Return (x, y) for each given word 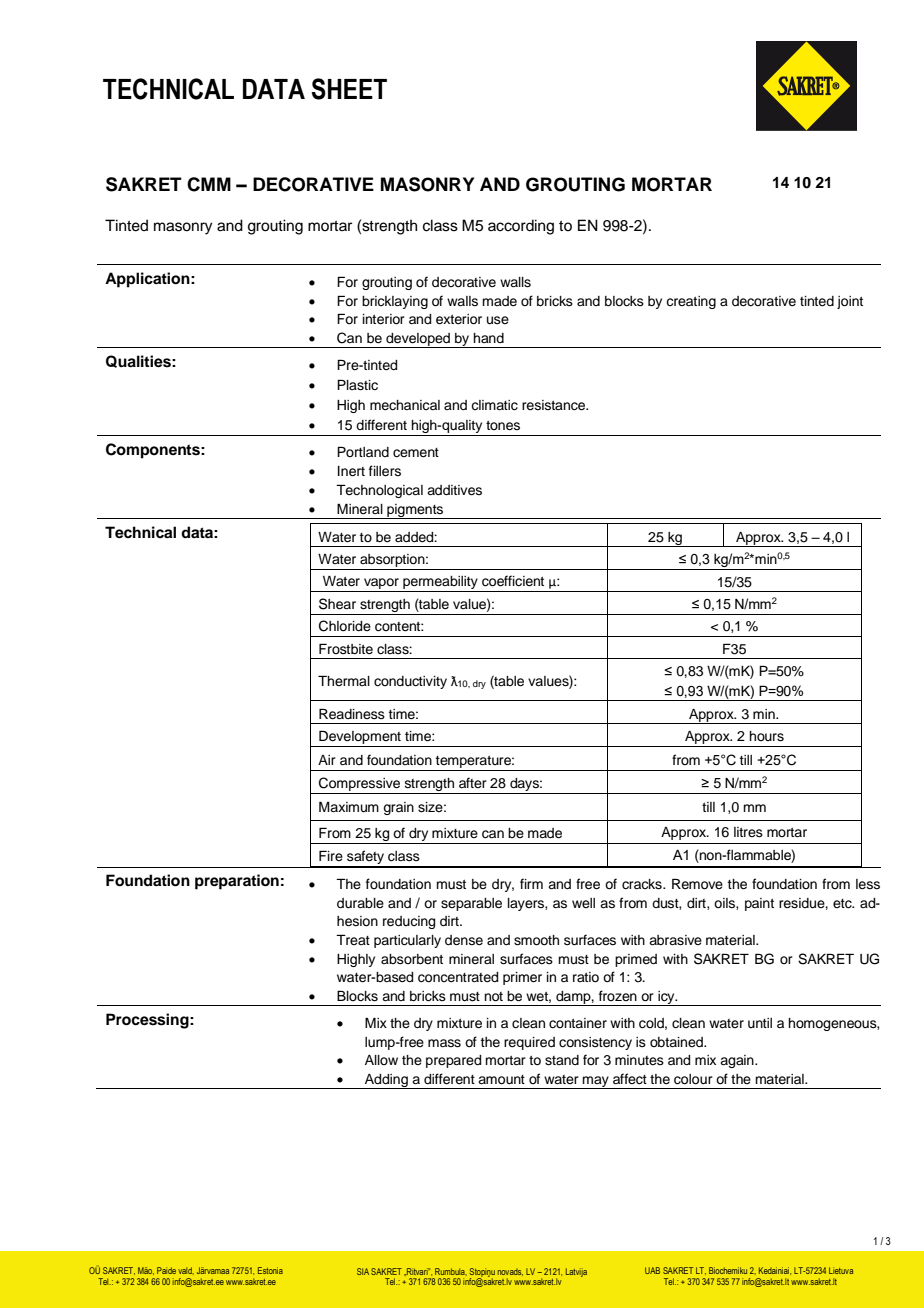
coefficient (513, 581)
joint (850, 302)
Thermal (344, 680)
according (521, 227)
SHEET (349, 89)
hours (766, 736)
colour (693, 1079)
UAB (652, 1270)
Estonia (270, 1270)
